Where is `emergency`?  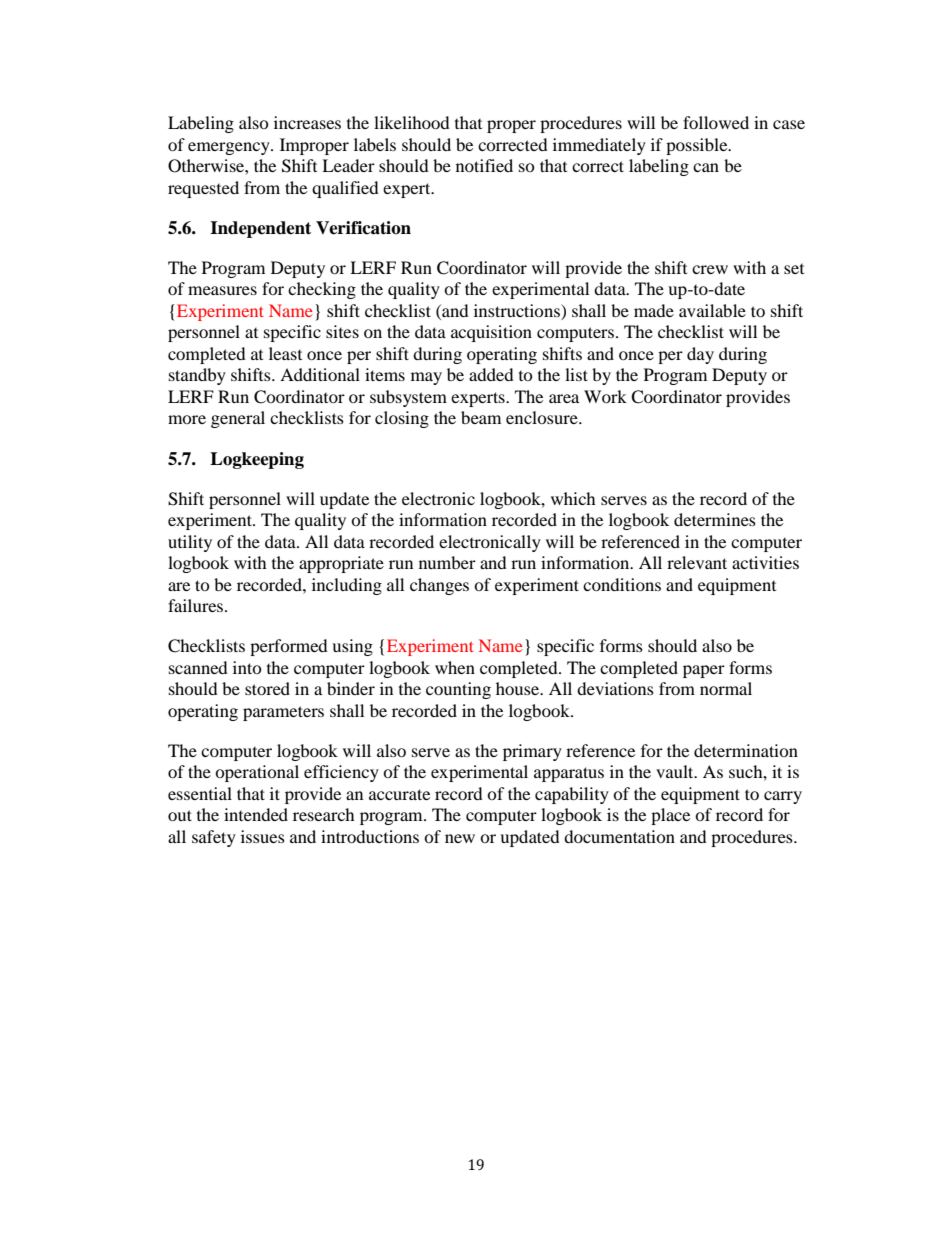 emergency is located at coordinates (230, 148).
